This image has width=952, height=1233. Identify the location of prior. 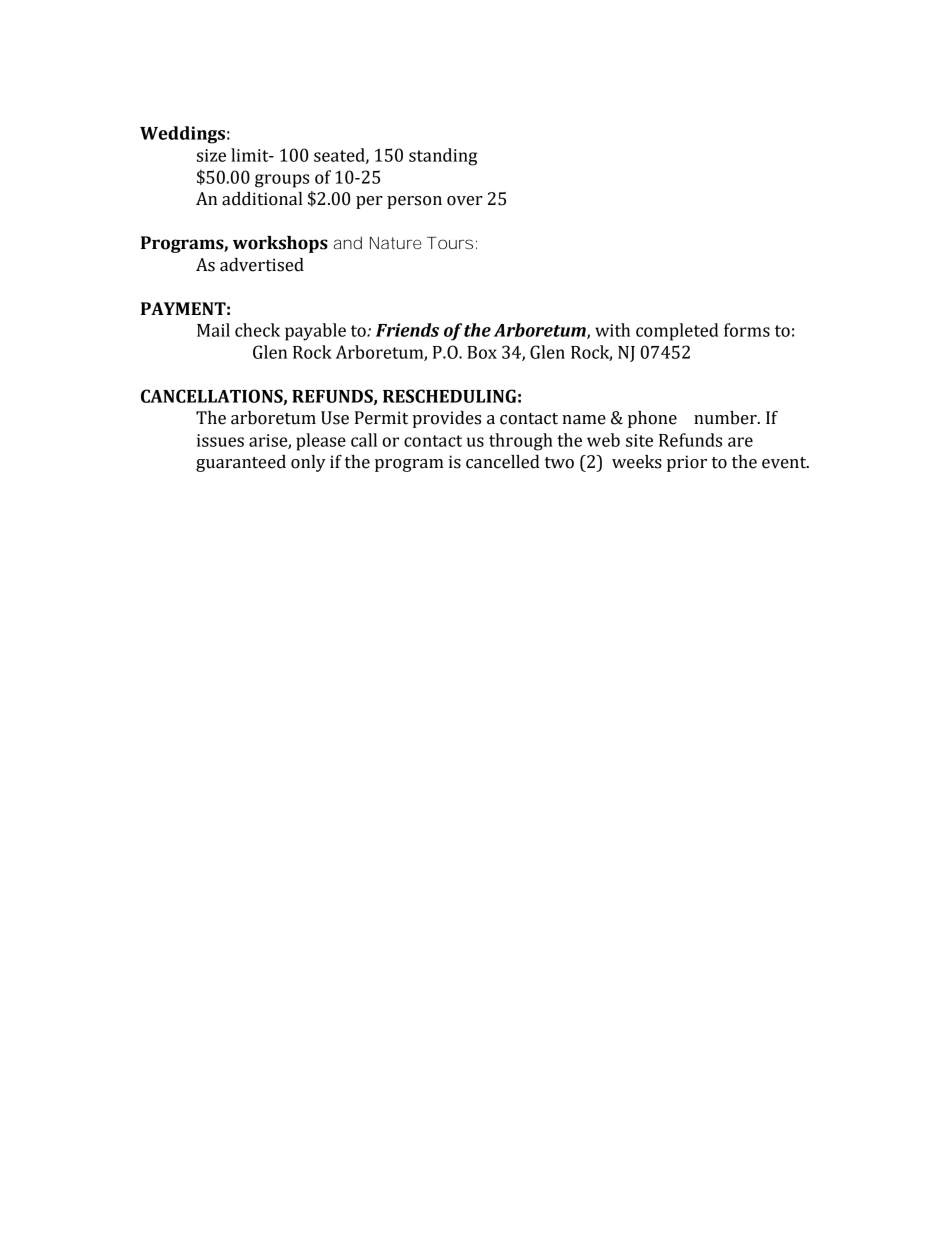
(687, 463).
